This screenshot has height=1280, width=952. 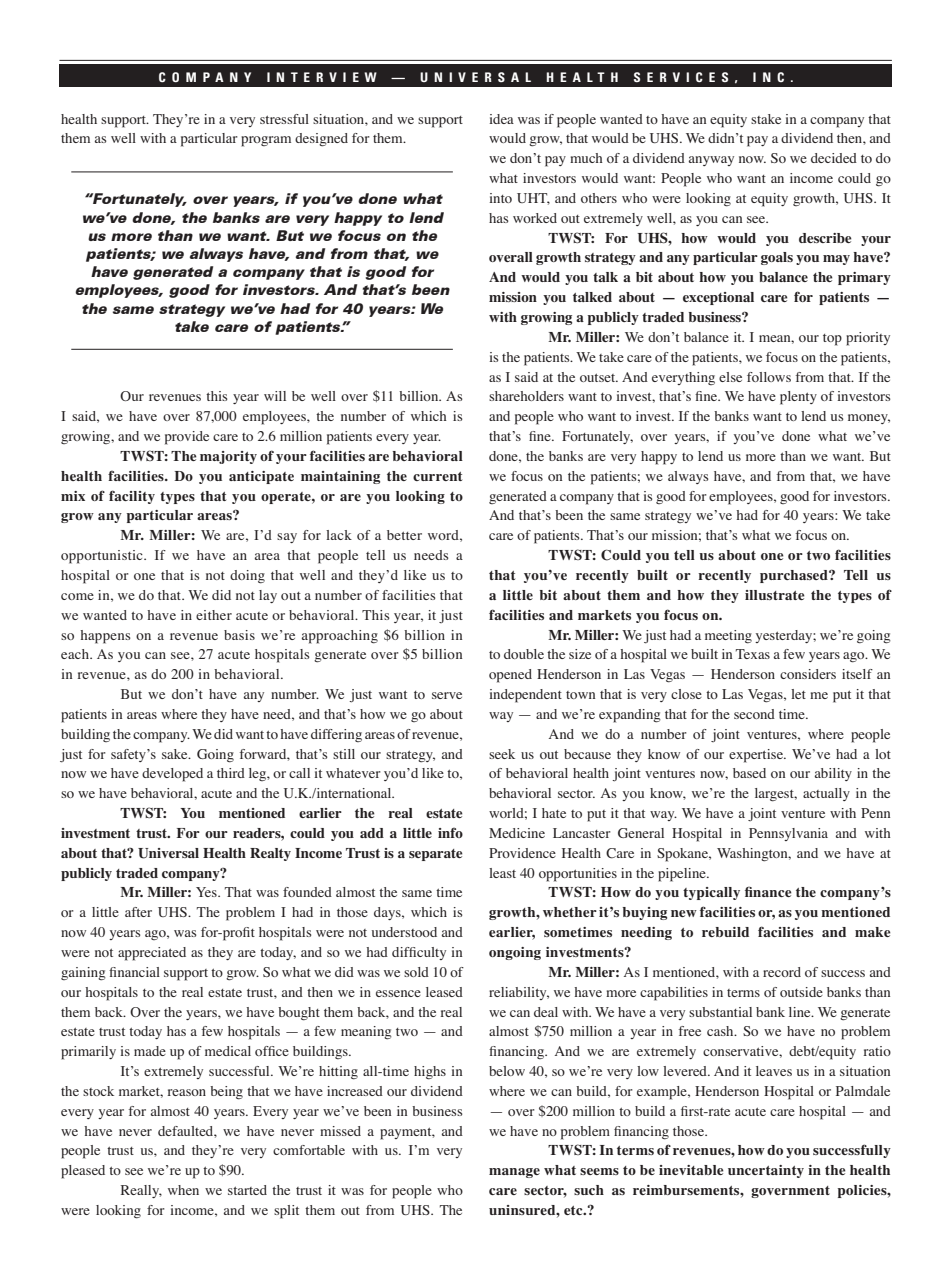 What do you see at coordinates (132, 497) in the screenshot?
I see `facility` at bounding box center [132, 497].
